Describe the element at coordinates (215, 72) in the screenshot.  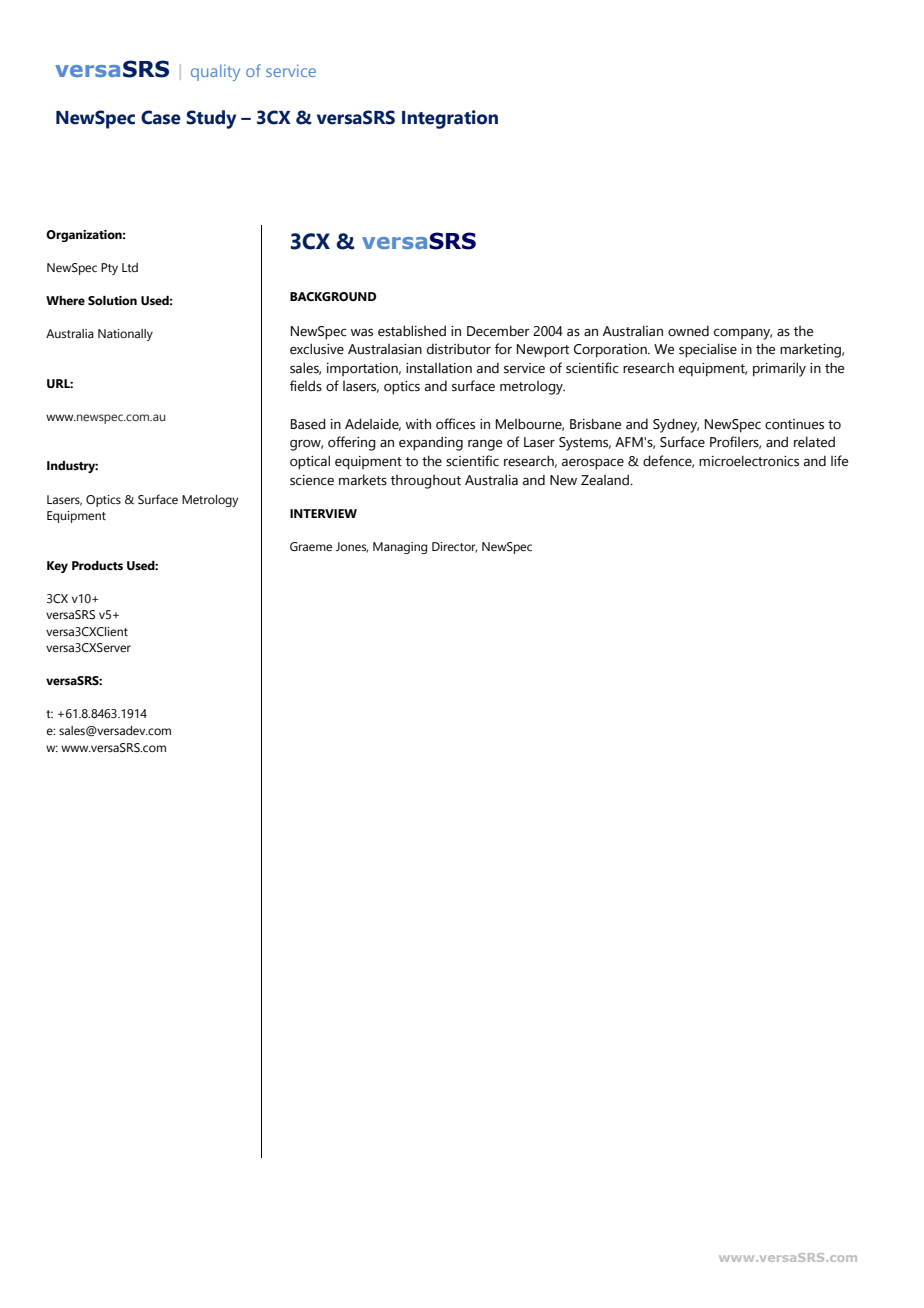
I see `quality` at that location.
